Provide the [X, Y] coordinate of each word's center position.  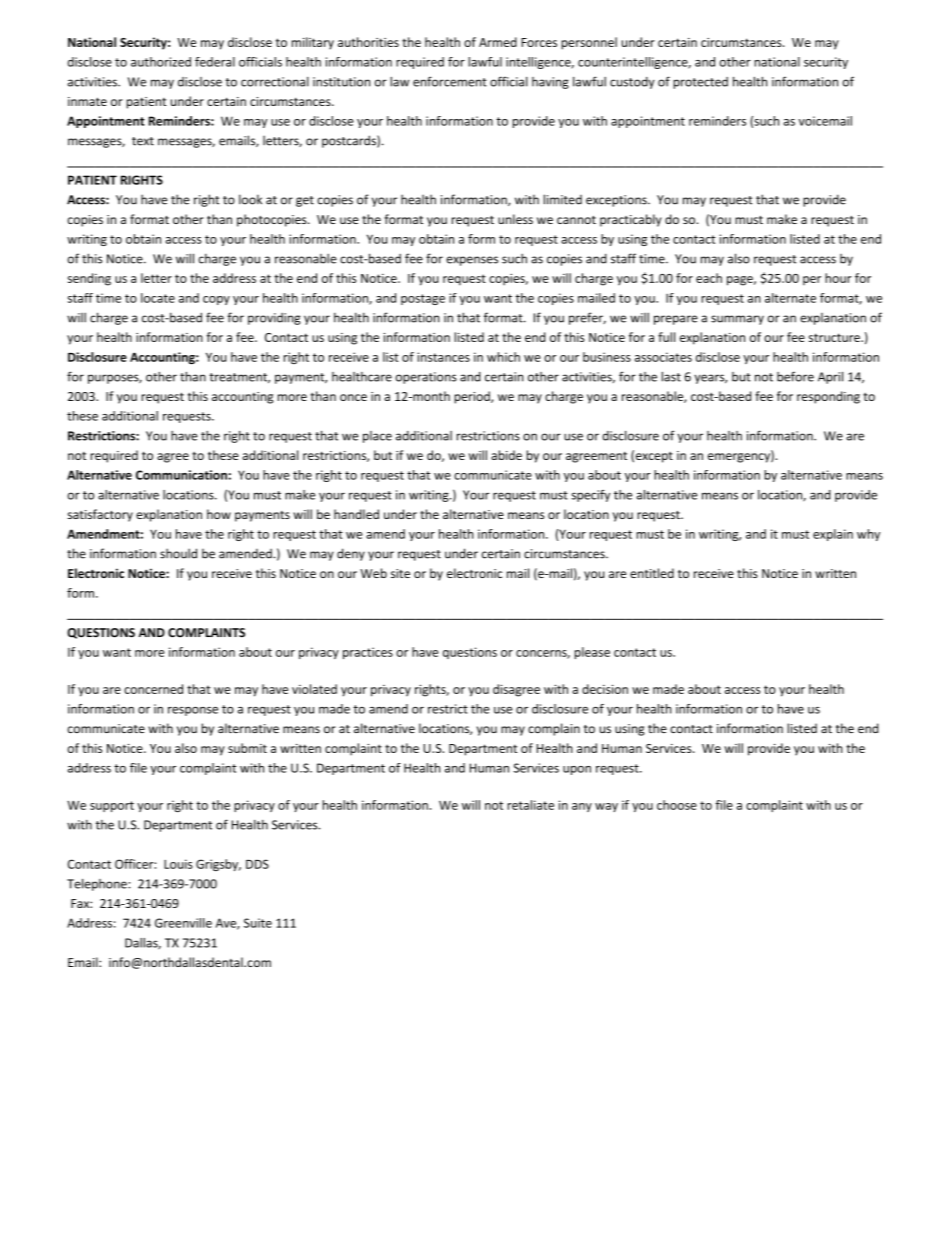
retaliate [530, 805]
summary [737, 320]
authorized [161, 62]
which [503, 357]
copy [216, 300]
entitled [652, 573]
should [178, 553]
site [400, 573]
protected [700, 83]
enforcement [450, 81]
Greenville [183, 923]
